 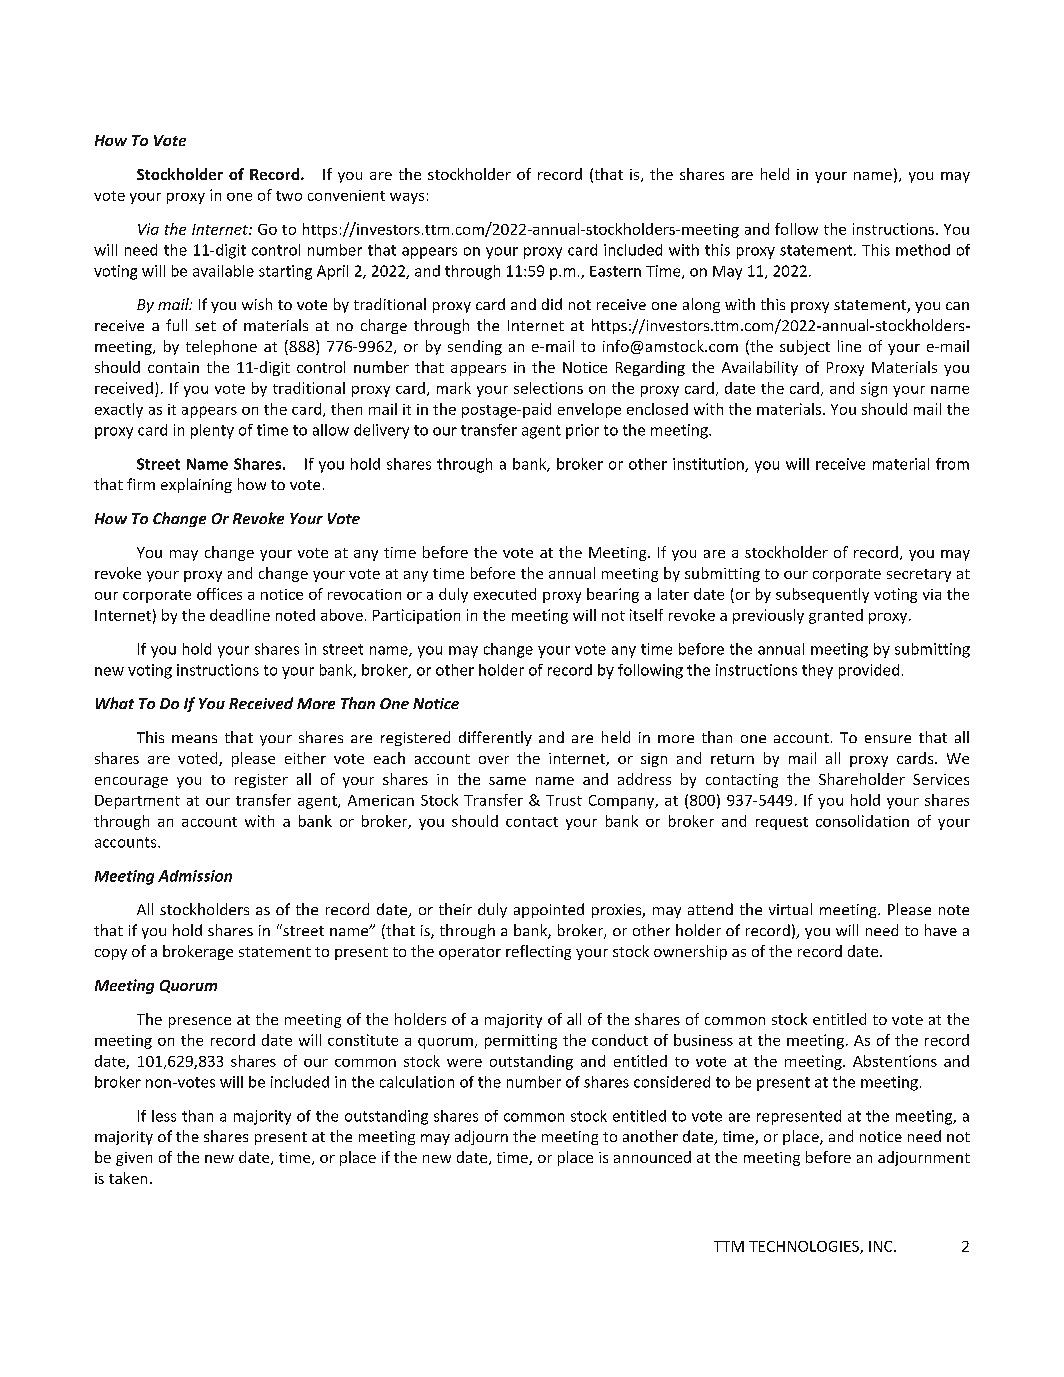 I want to click on presence, so click(x=200, y=1022).
